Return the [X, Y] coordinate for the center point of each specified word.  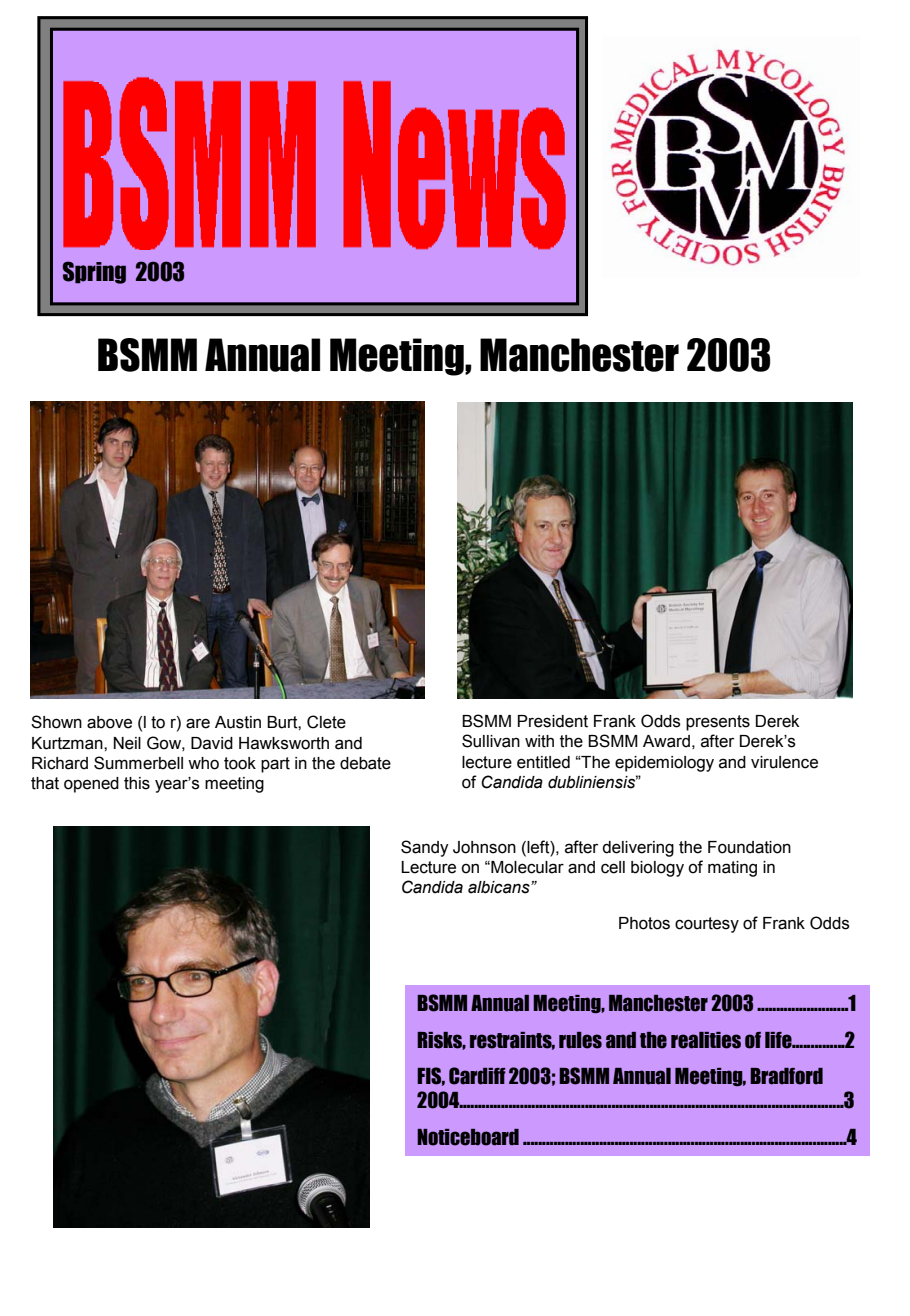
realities [706, 1040]
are [198, 723]
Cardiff [477, 1076]
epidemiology [664, 764]
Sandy [425, 848]
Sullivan [491, 741]
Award [666, 741]
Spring [94, 272]
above [109, 722]
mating [732, 869]
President [553, 721]
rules [580, 1040]
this [137, 783]
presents [718, 723]
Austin [238, 722]
